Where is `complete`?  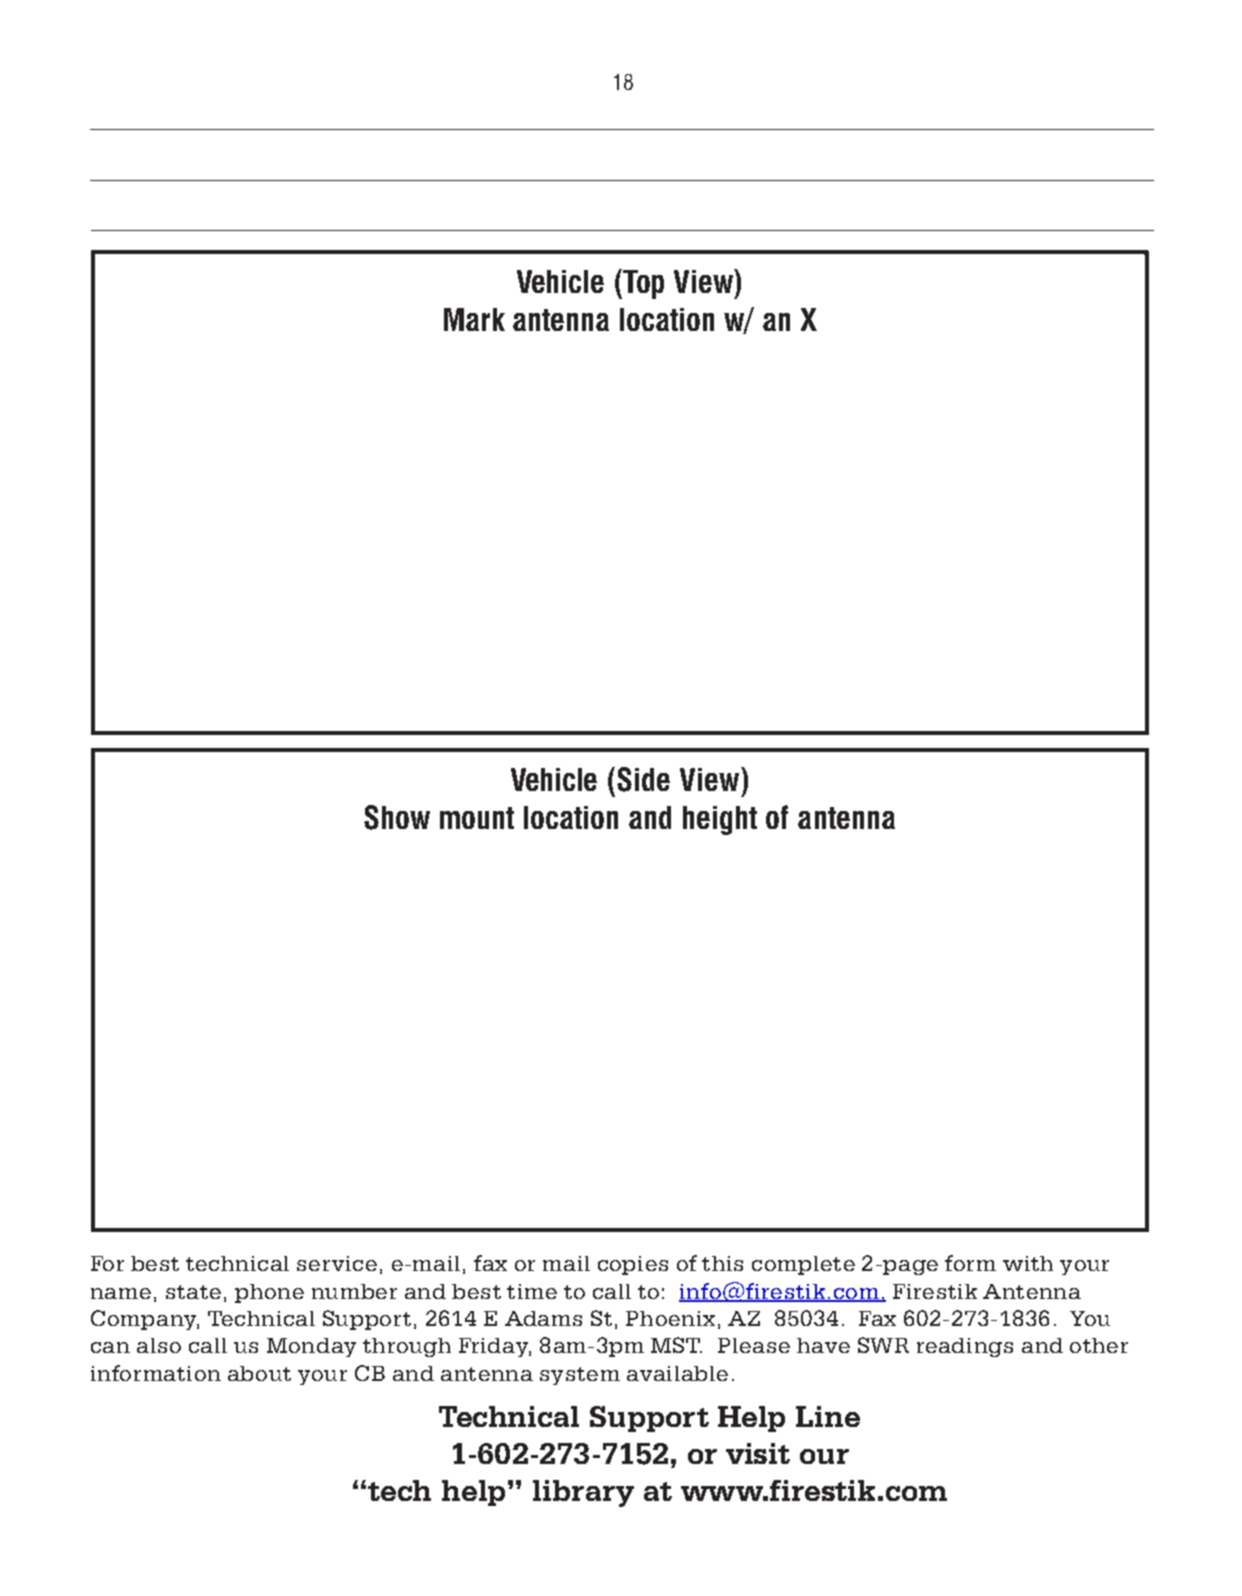
complete is located at coordinates (803, 1265).
